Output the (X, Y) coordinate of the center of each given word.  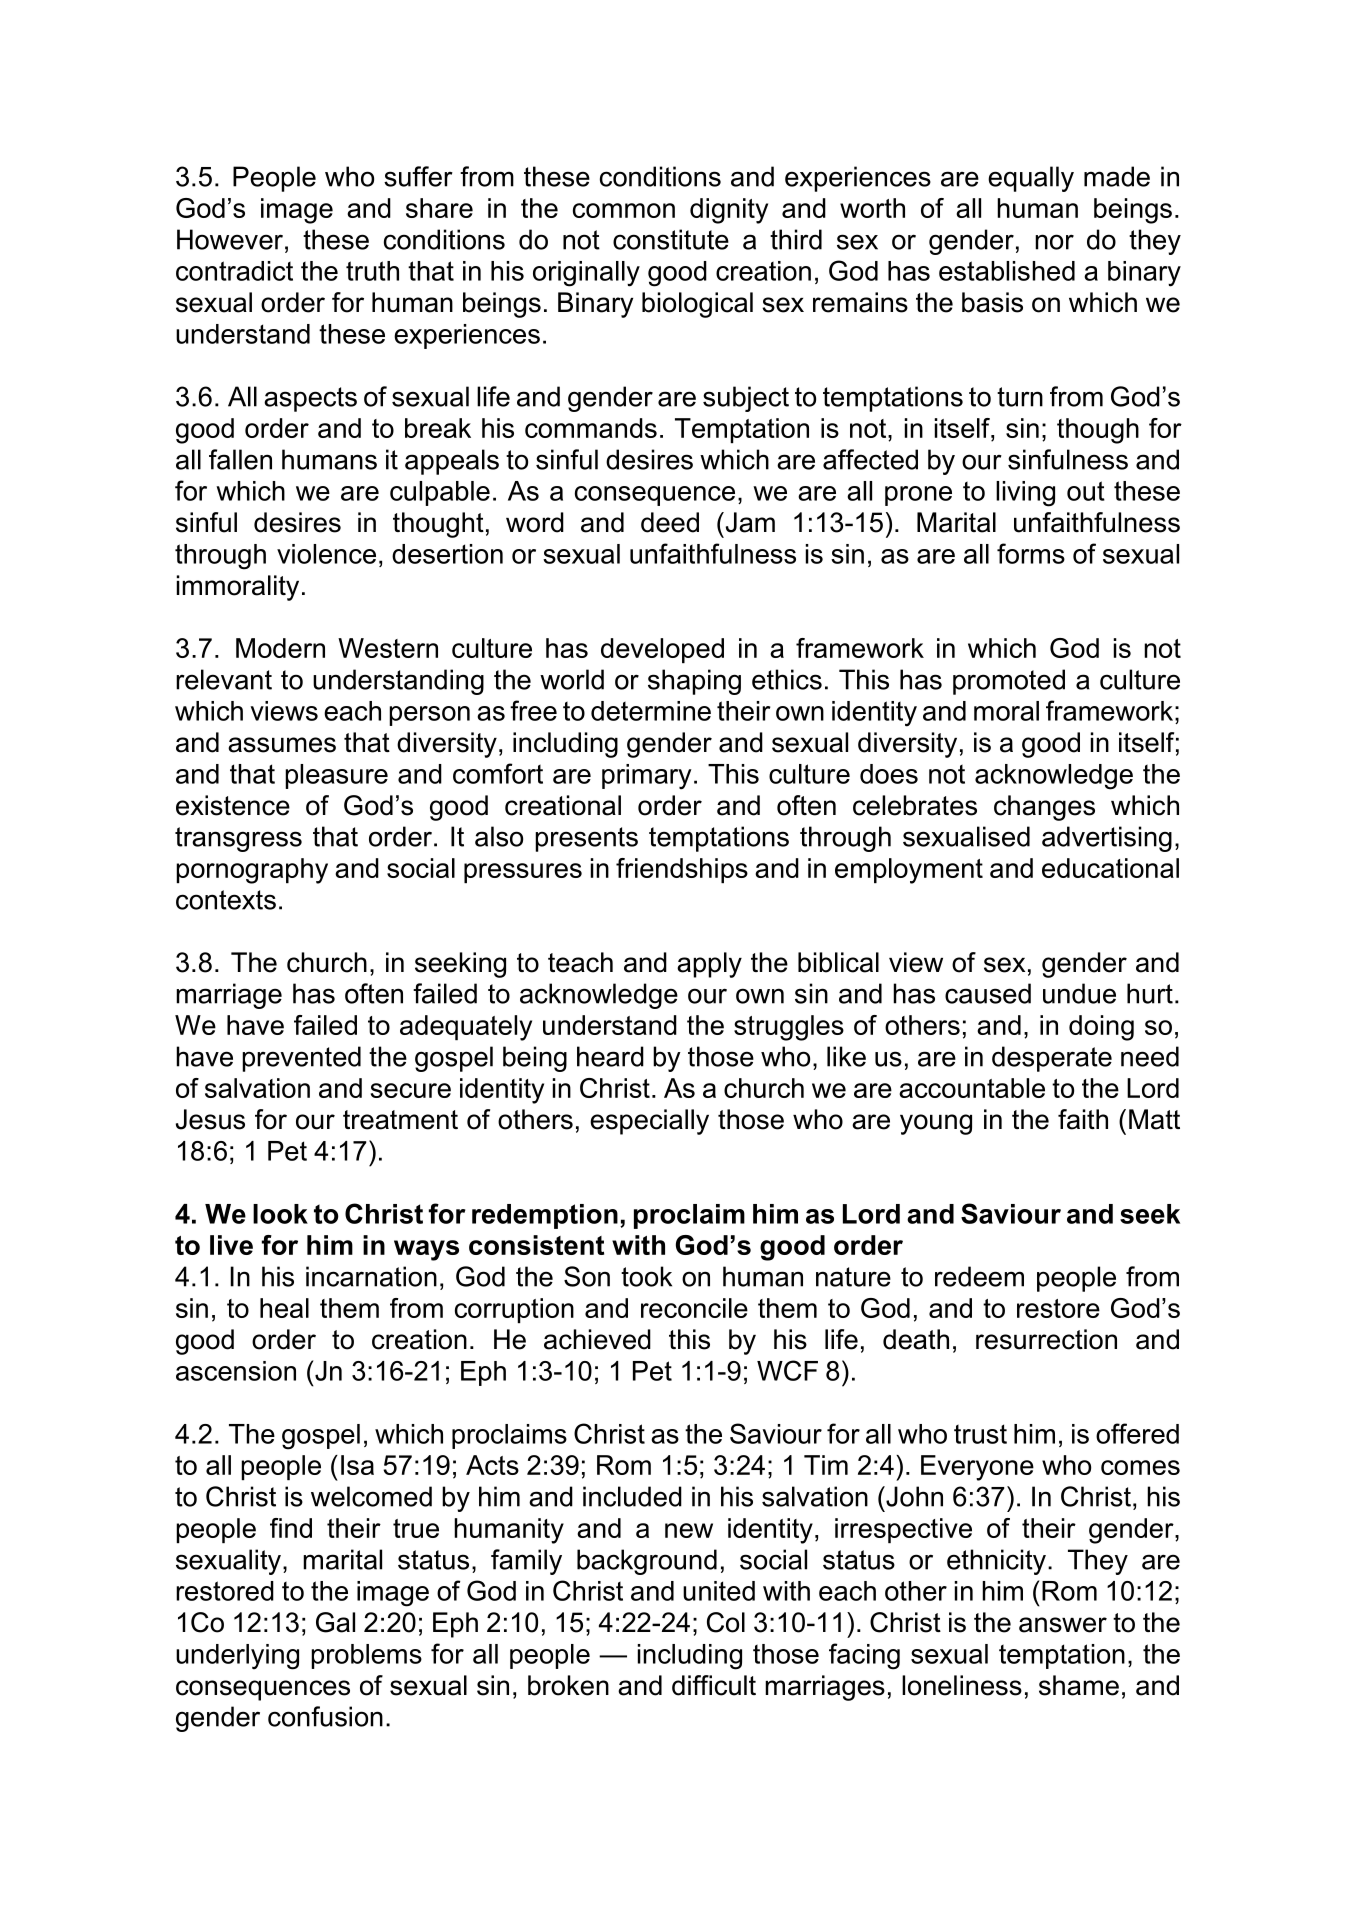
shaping (694, 682)
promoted (1009, 682)
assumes (282, 745)
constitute (671, 239)
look (280, 1214)
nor (1054, 242)
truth (372, 271)
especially (649, 1122)
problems (366, 1656)
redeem (979, 1276)
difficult (714, 1685)
